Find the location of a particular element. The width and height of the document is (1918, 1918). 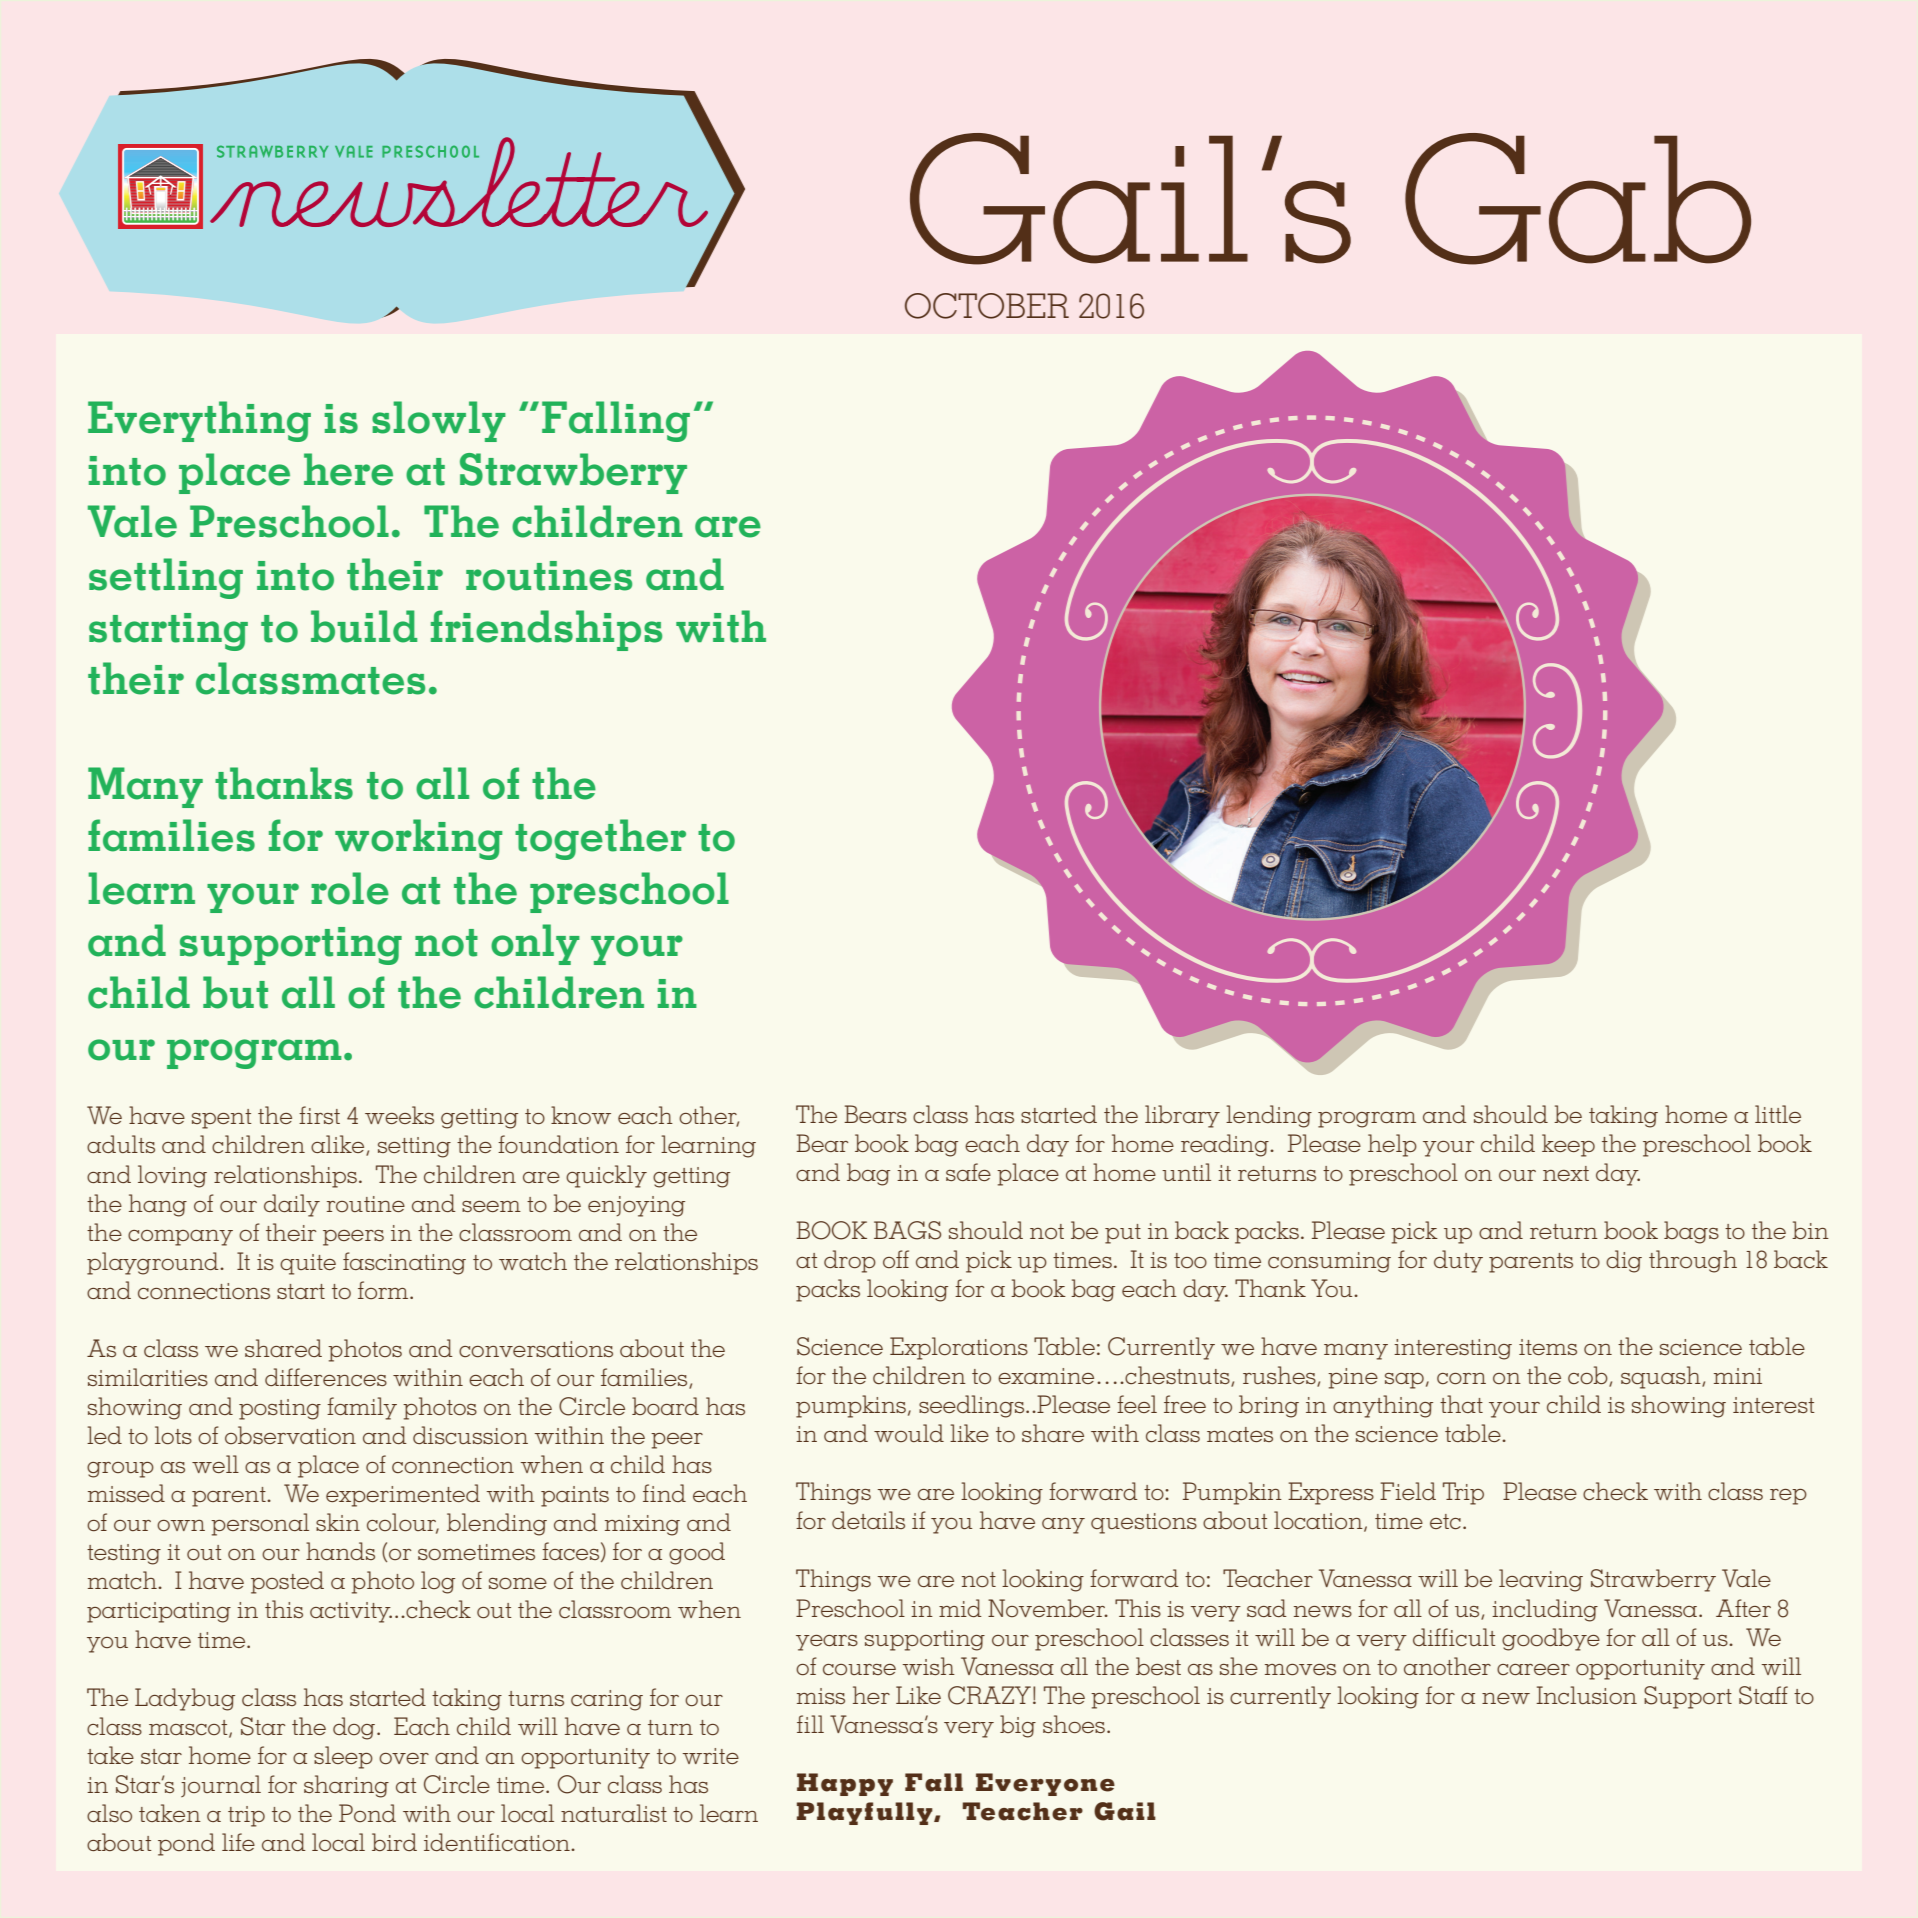

posting is located at coordinates (280, 1409).
